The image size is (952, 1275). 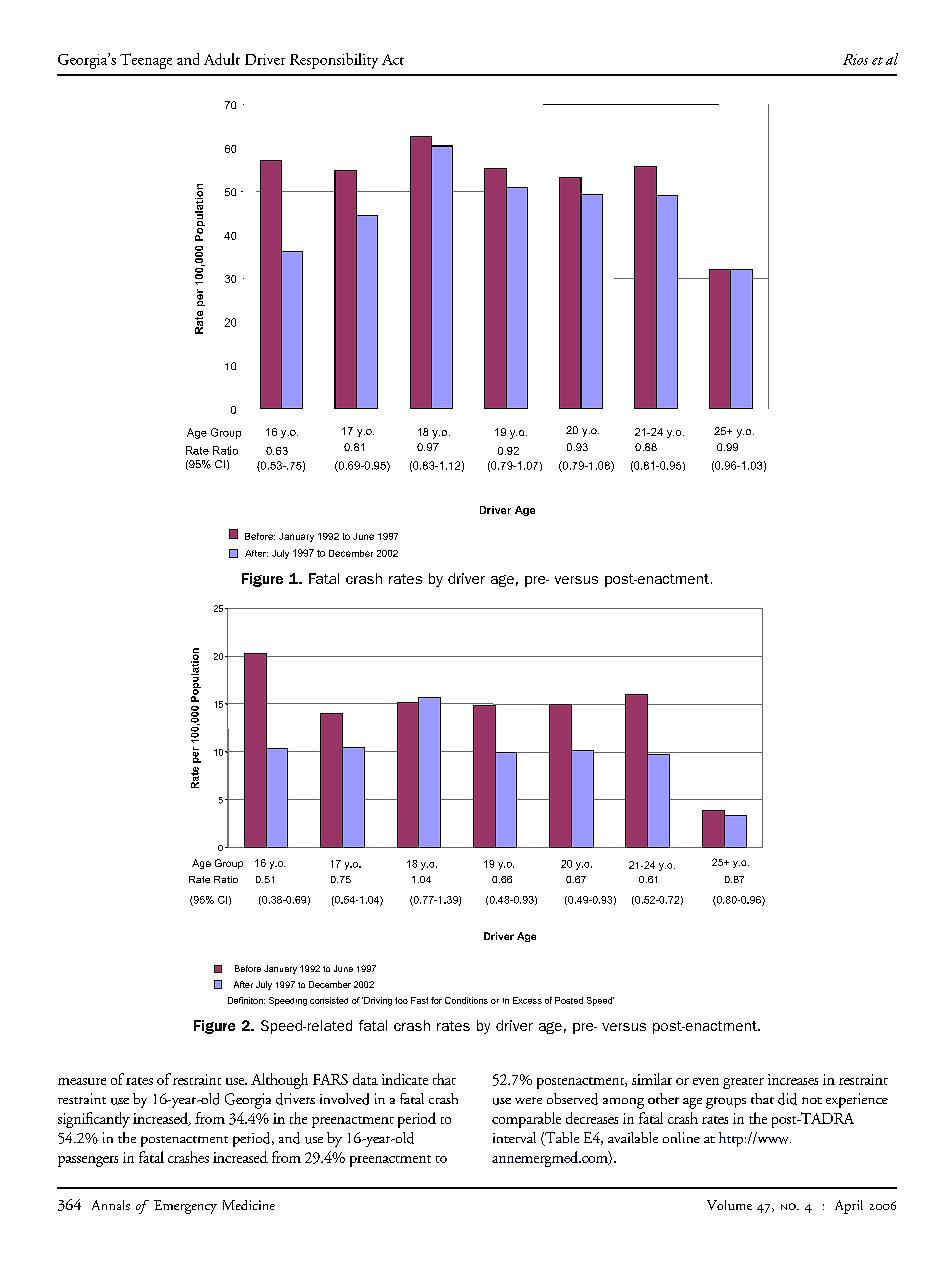 What do you see at coordinates (729, 1205) in the page?
I see `Volume` at bounding box center [729, 1205].
